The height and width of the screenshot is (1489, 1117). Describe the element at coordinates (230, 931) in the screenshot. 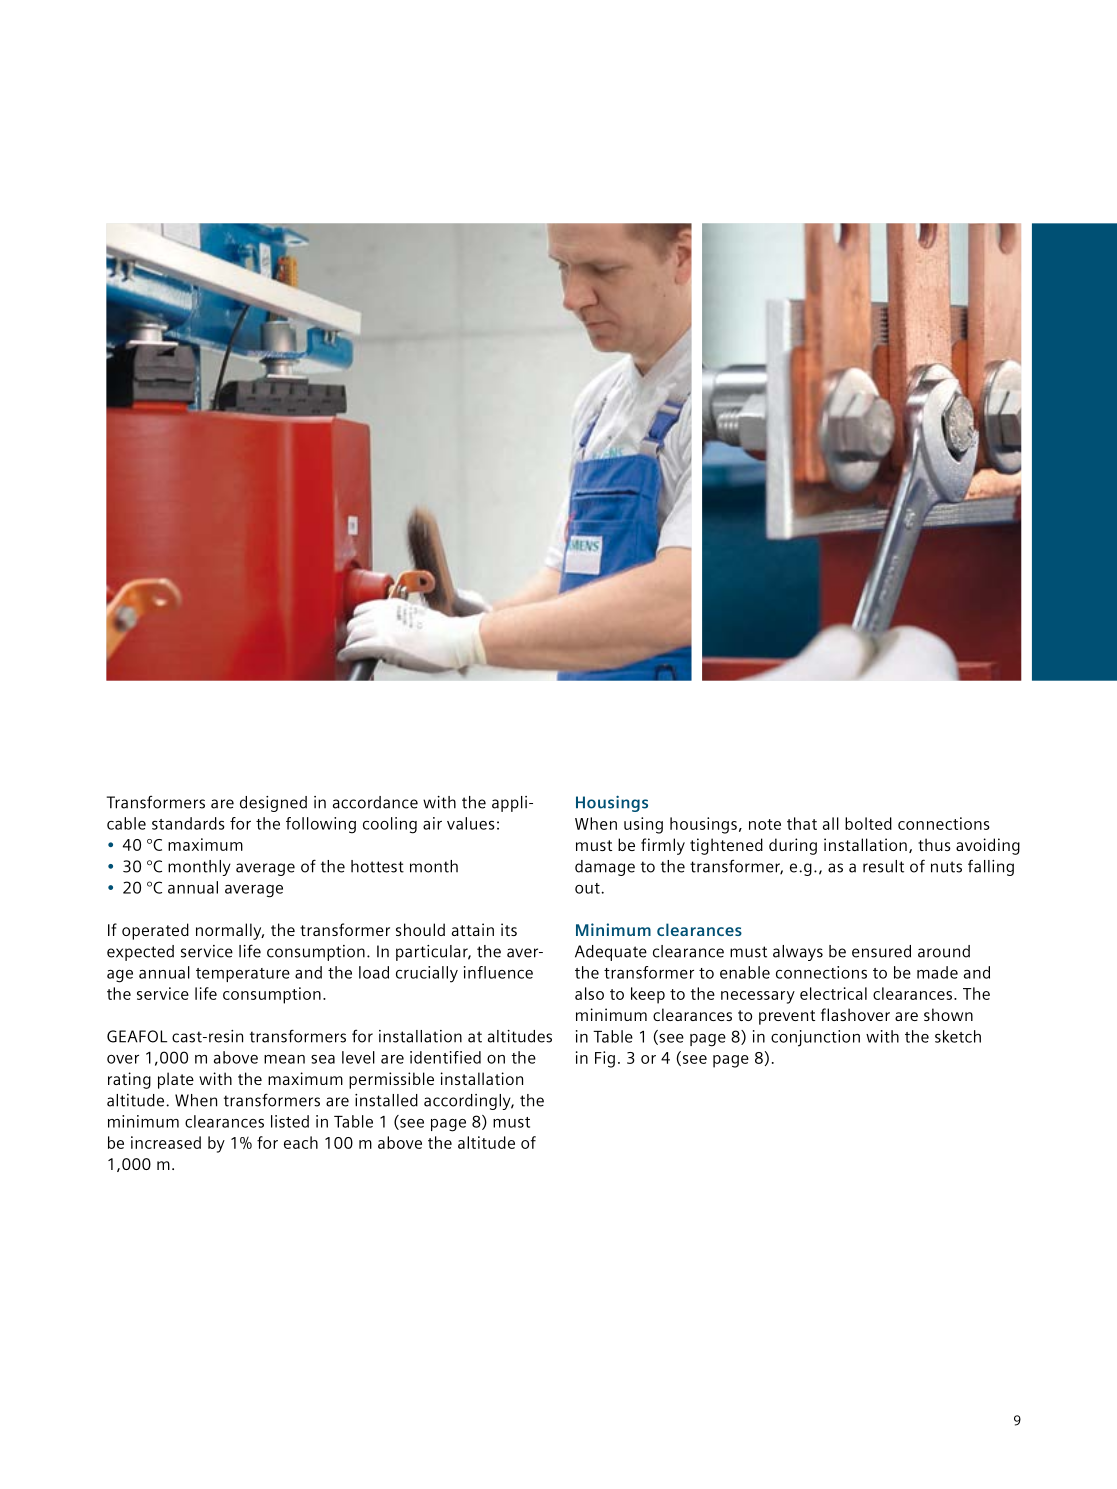

I see `normally` at that location.
